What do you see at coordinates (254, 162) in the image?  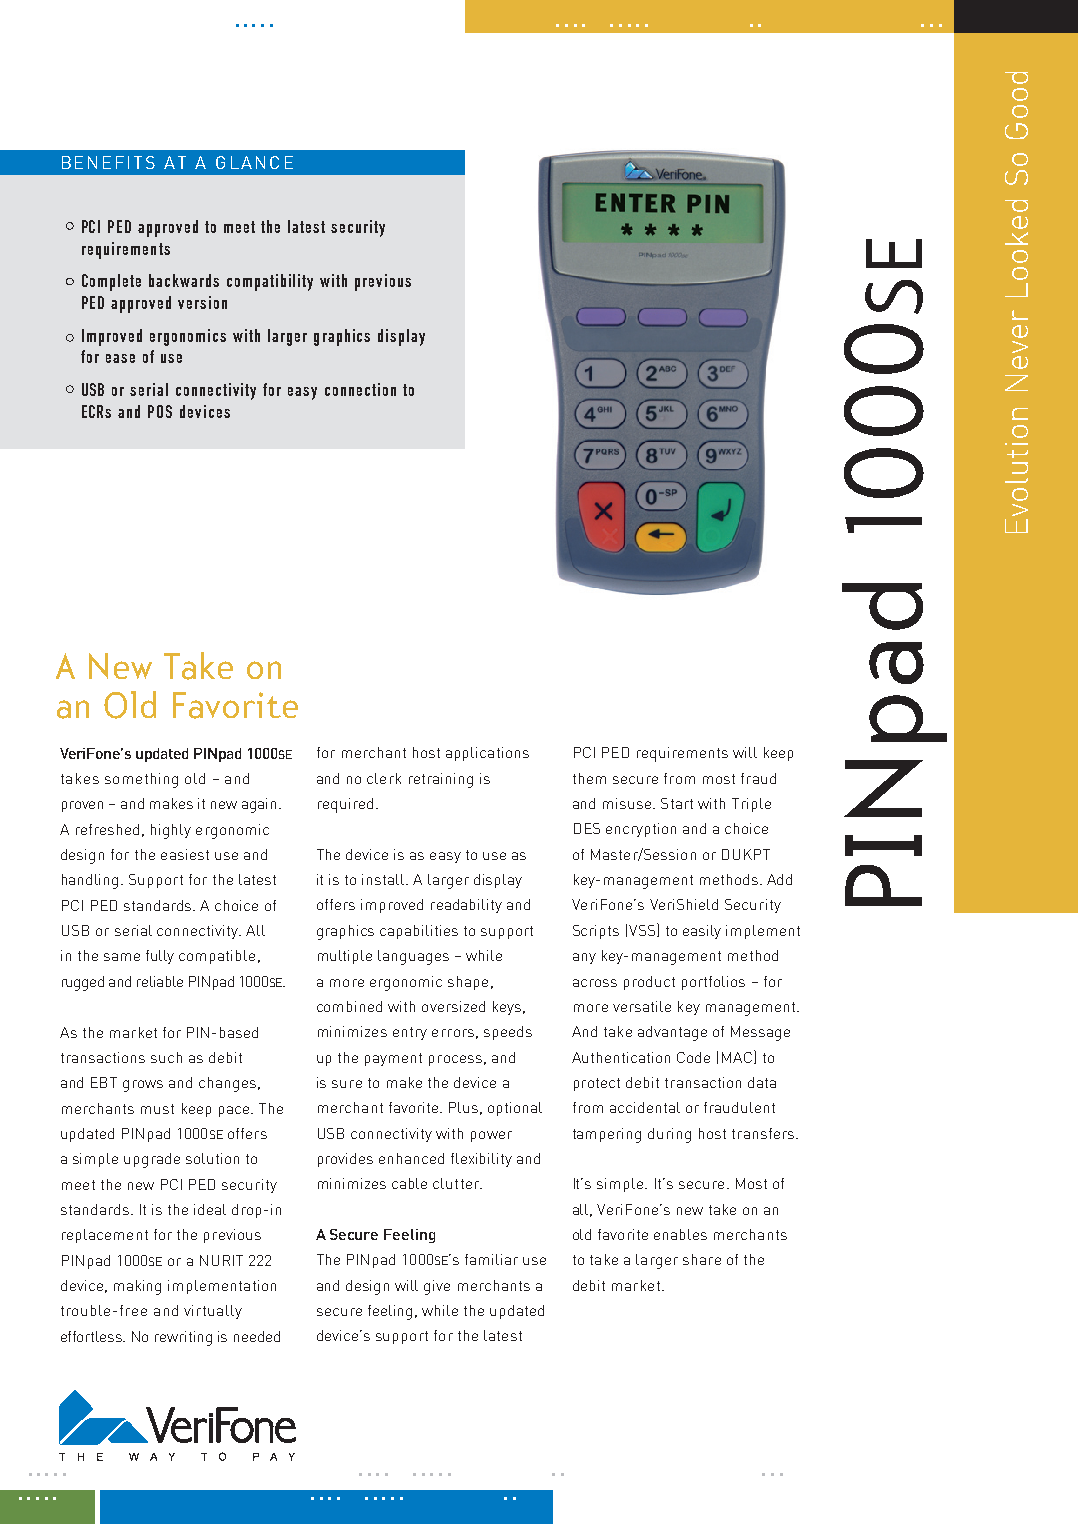 I see `GLANCE` at bounding box center [254, 162].
